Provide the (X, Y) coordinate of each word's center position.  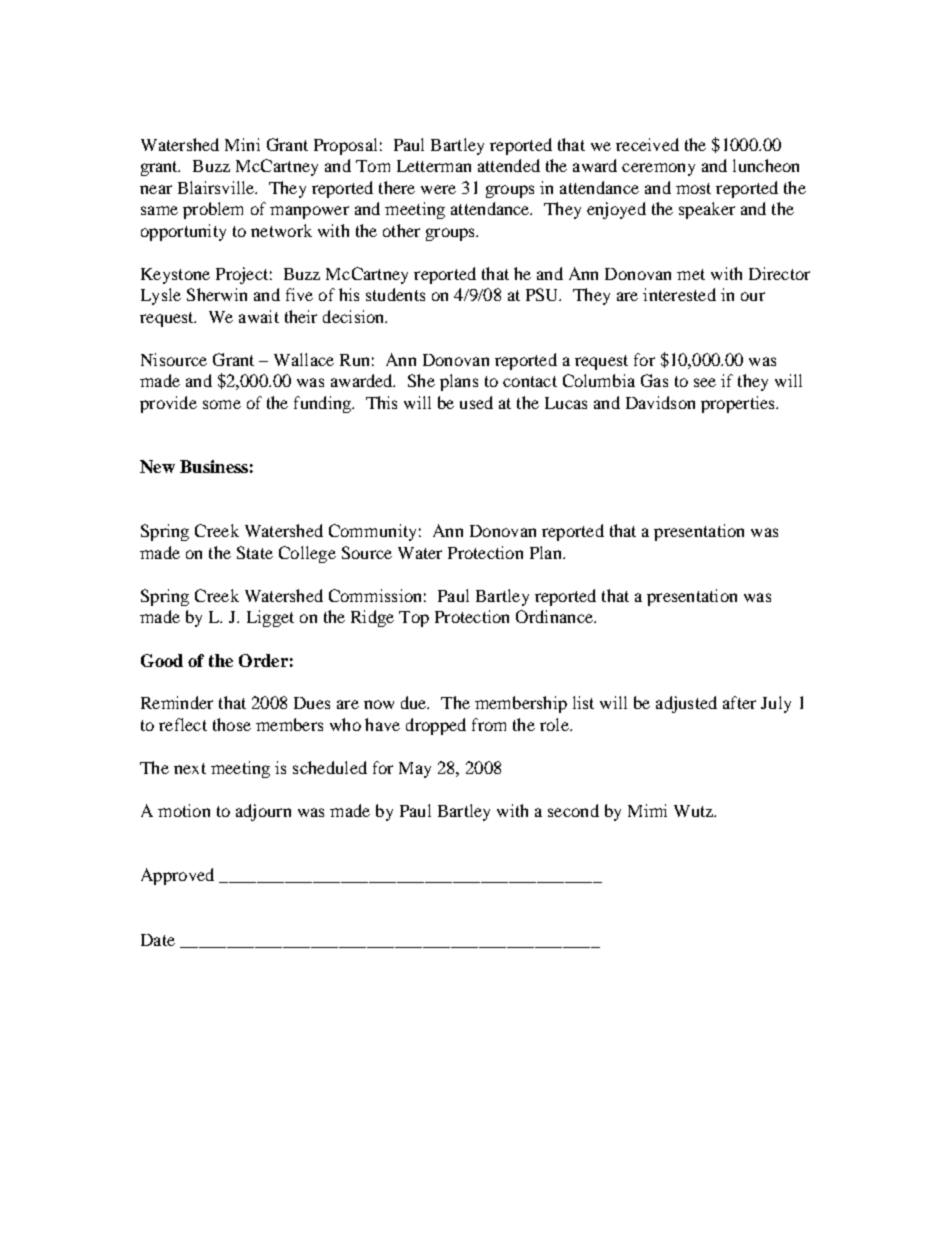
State (255, 552)
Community (372, 532)
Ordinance (555, 616)
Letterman (434, 166)
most (693, 188)
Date (158, 940)
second (573, 810)
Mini (242, 144)
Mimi (647, 810)
